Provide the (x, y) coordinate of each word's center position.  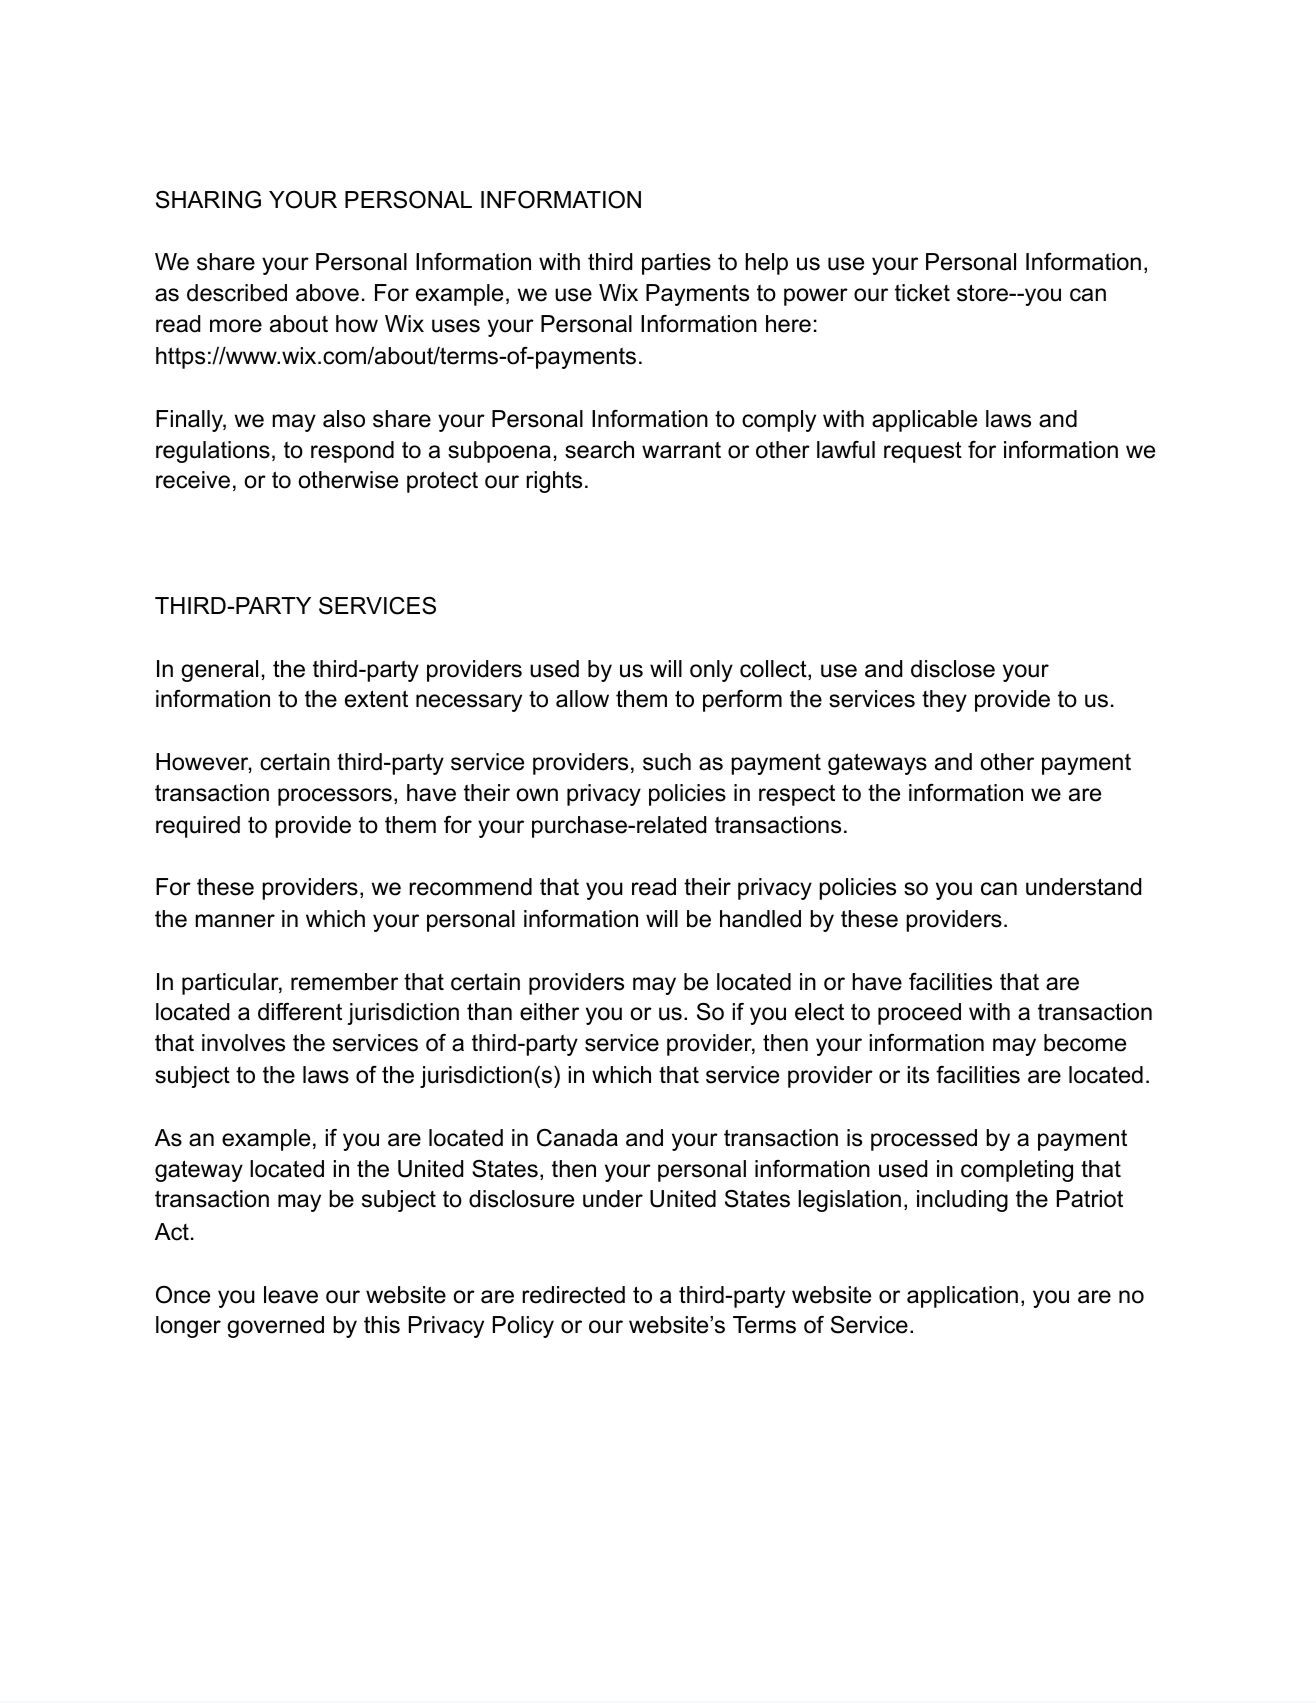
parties (676, 264)
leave (291, 1295)
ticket (922, 293)
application (962, 1297)
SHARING (208, 200)
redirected (573, 1295)
